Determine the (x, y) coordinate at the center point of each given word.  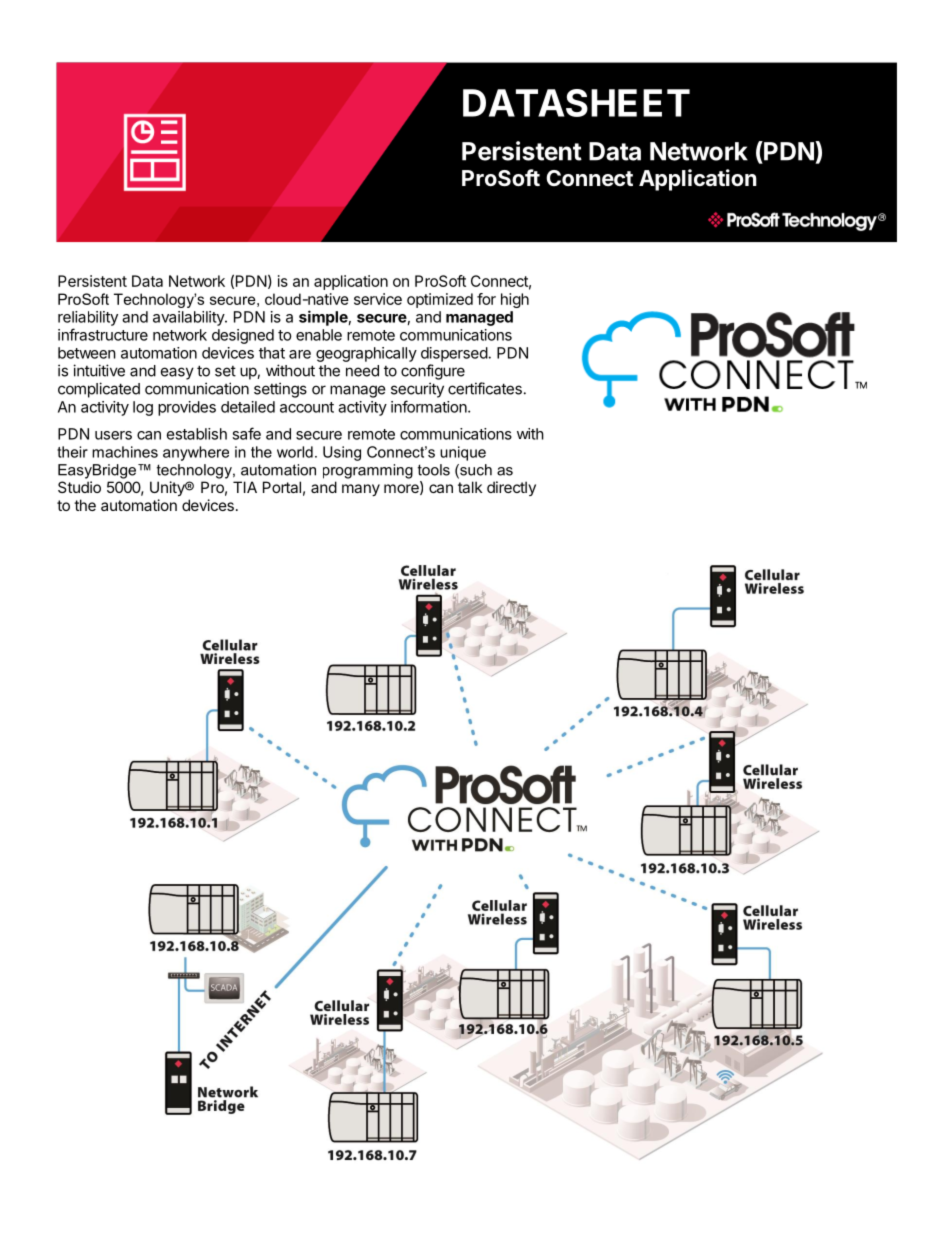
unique (463, 453)
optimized (440, 300)
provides (187, 408)
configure (433, 372)
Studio (79, 487)
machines (125, 452)
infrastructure (103, 334)
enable (319, 335)
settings (280, 390)
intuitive (99, 370)
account (307, 407)
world (295, 452)
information (430, 406)
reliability (88, 318)
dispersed (454, 354)
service (378, 299)
